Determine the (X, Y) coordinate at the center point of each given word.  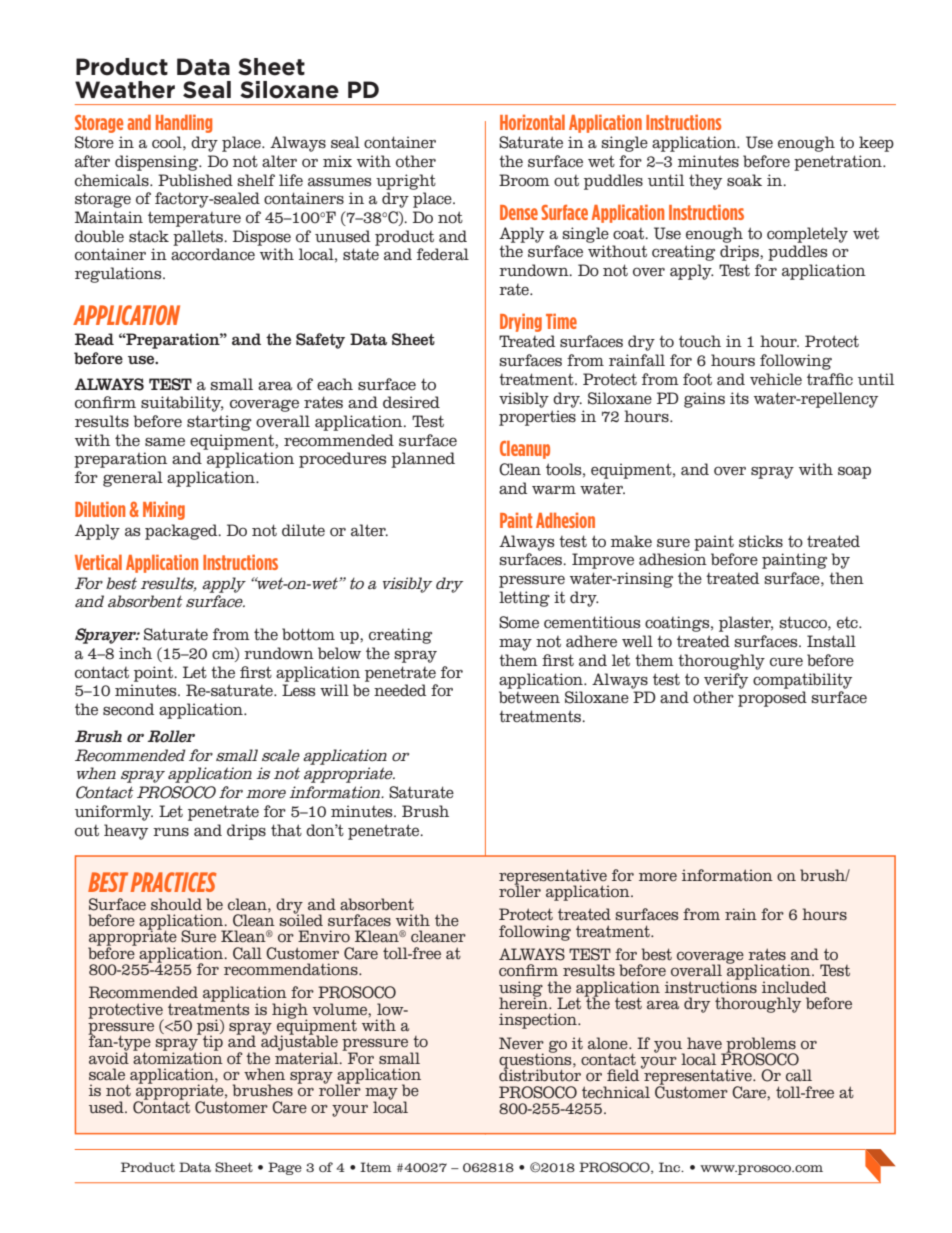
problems (760, 1046)
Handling (184, 123)
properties (537, 418)
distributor (540, 1074)
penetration (839, 163)
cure (786, 662)
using (521, 990)
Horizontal (532, 122)
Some (519, 622)
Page (285, 1168)
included (794, 987)
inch (135, 653)
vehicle (776, 379)
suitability (182, 404)
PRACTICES (174, 882)
